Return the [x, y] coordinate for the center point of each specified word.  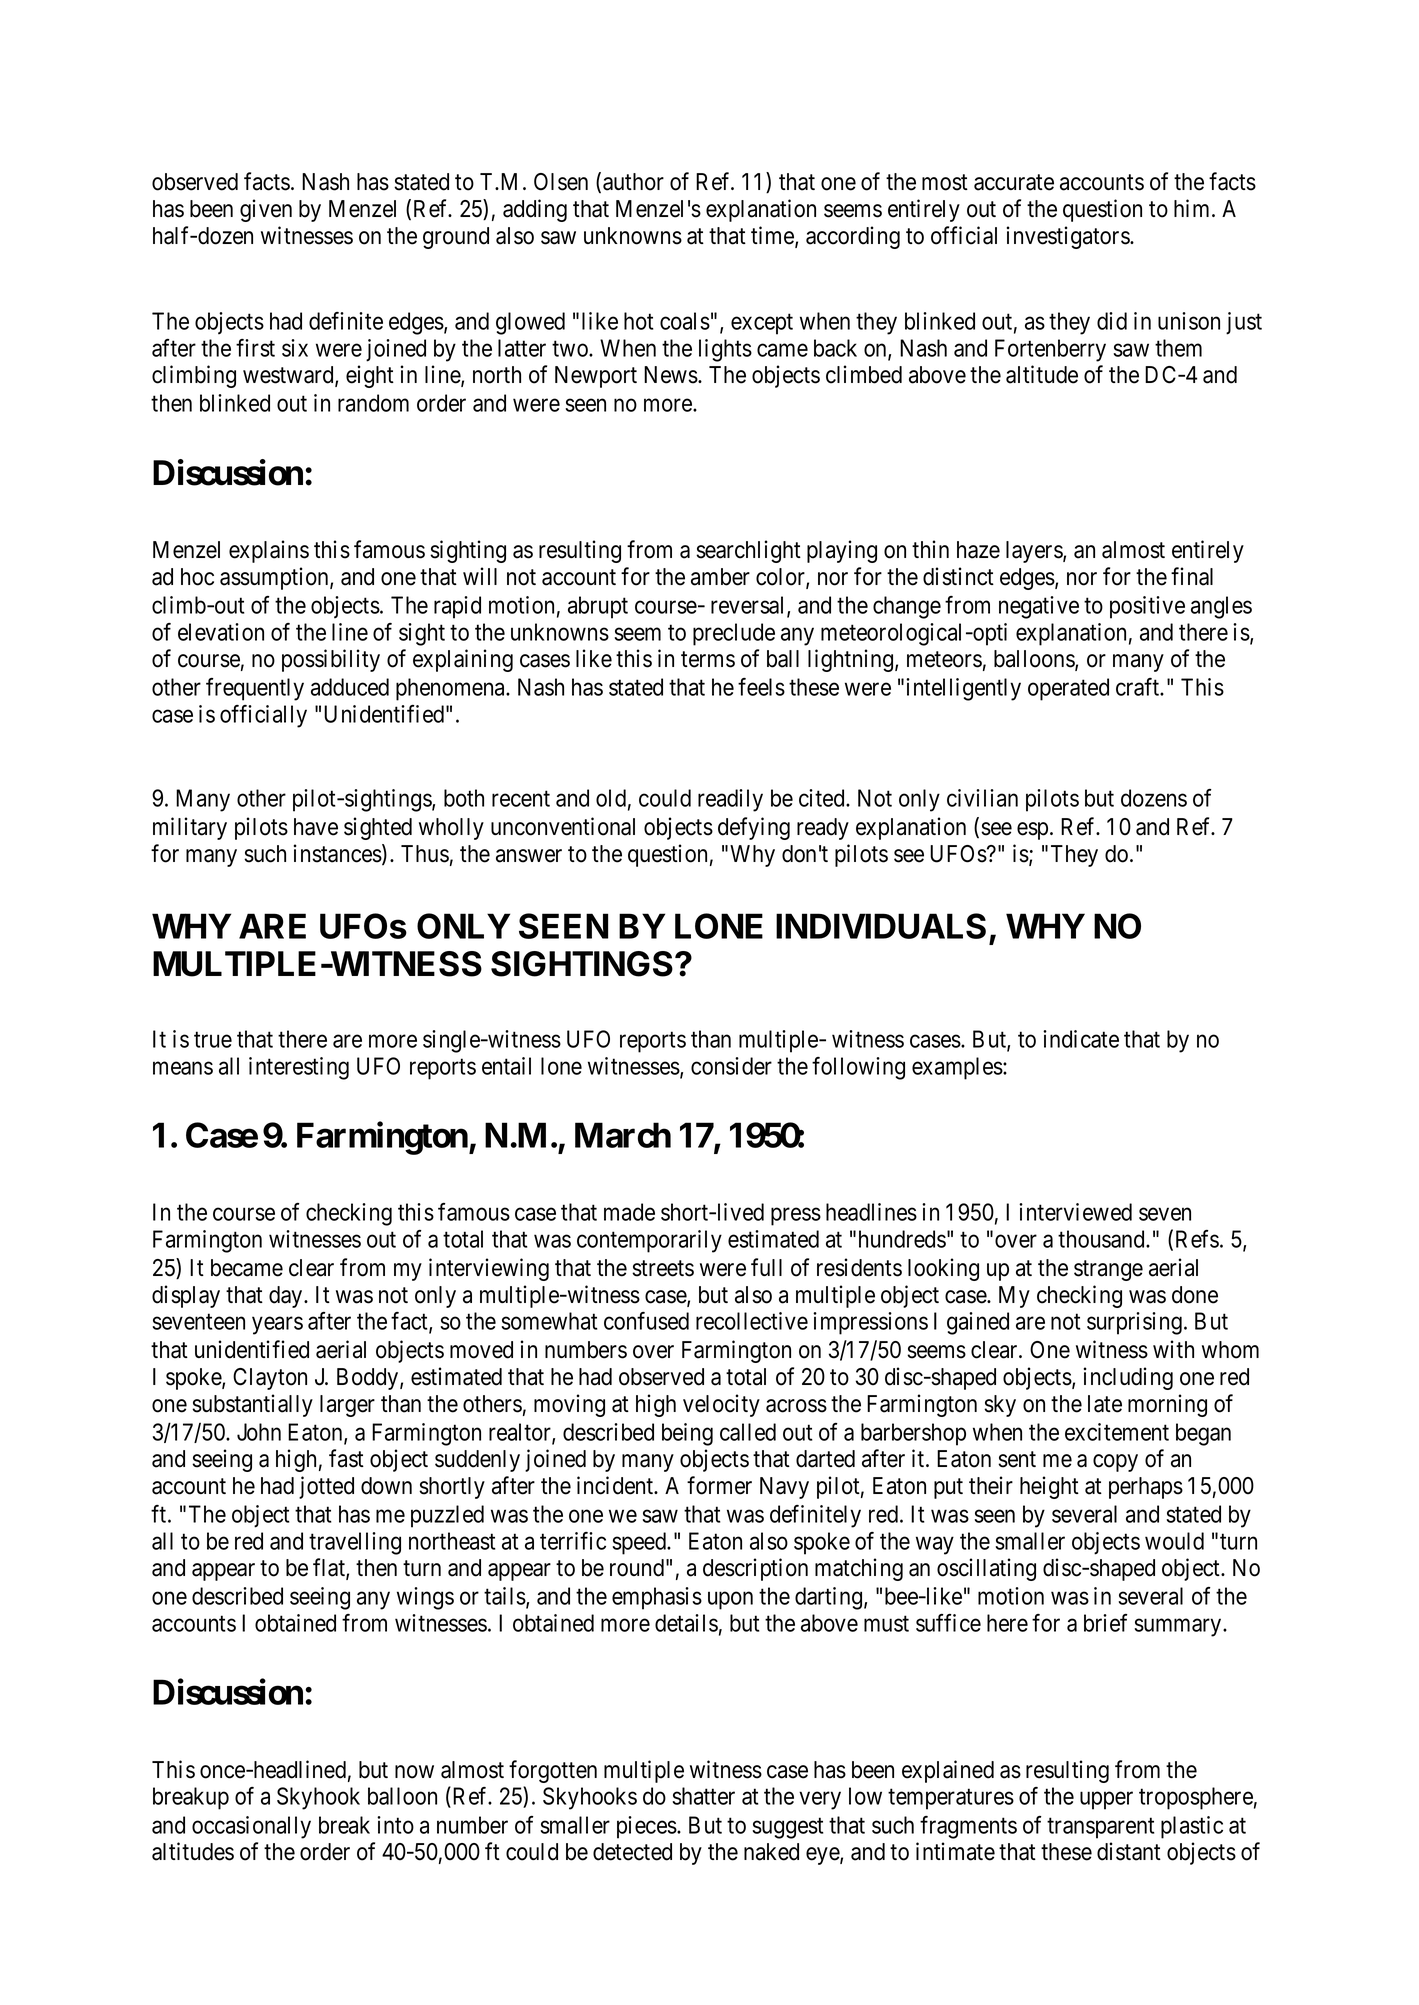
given [266, 210]
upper [1106, 1801]
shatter [703, 1796]
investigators [1069, 237]
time [773, 236]
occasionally [251, 1827]
